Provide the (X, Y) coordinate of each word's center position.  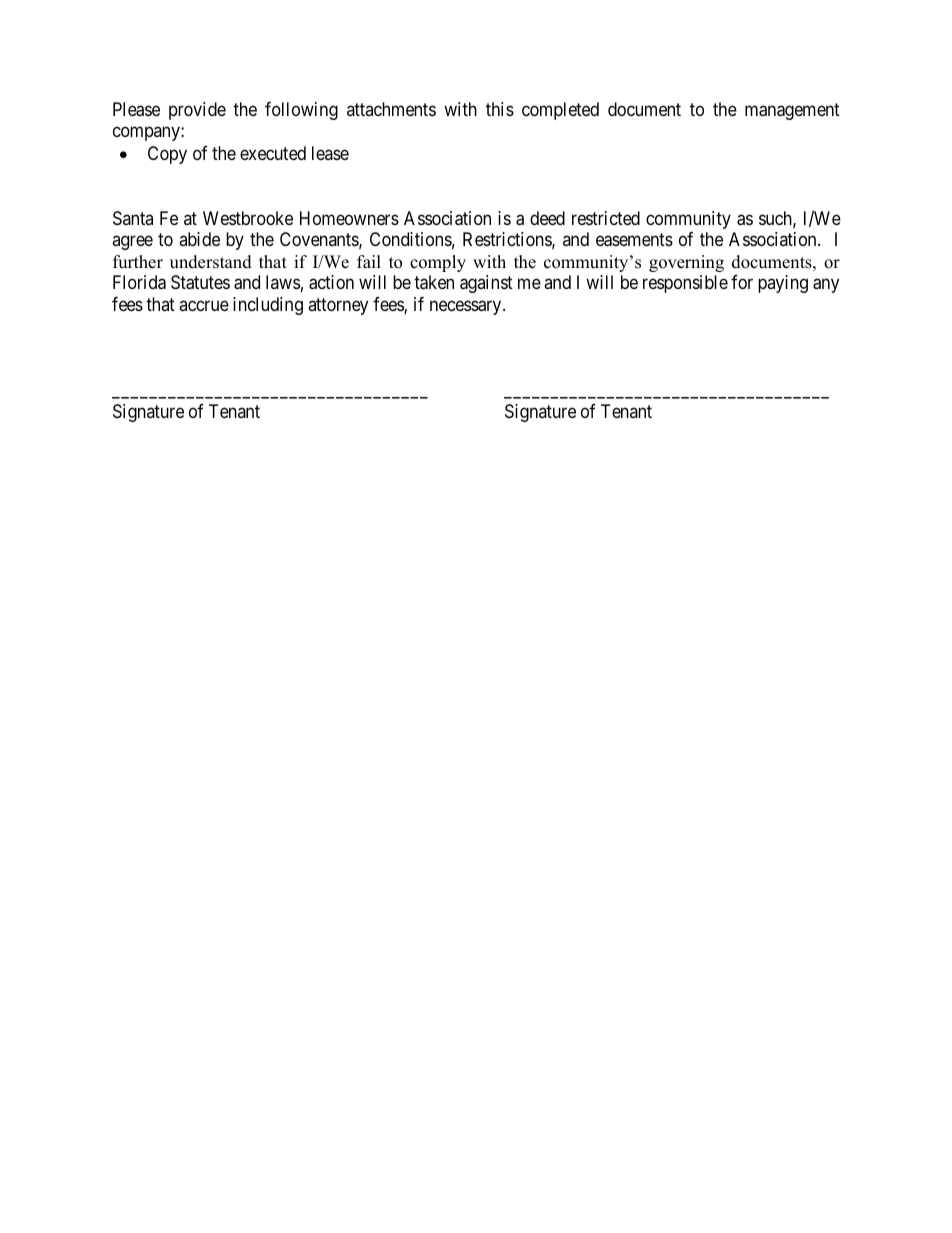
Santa (133, 218)
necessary (467, 307)
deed (547, 218)
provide (197, 111)
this (500, 109)
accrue (204, 305)
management (792, 111)
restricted (606, 218)
